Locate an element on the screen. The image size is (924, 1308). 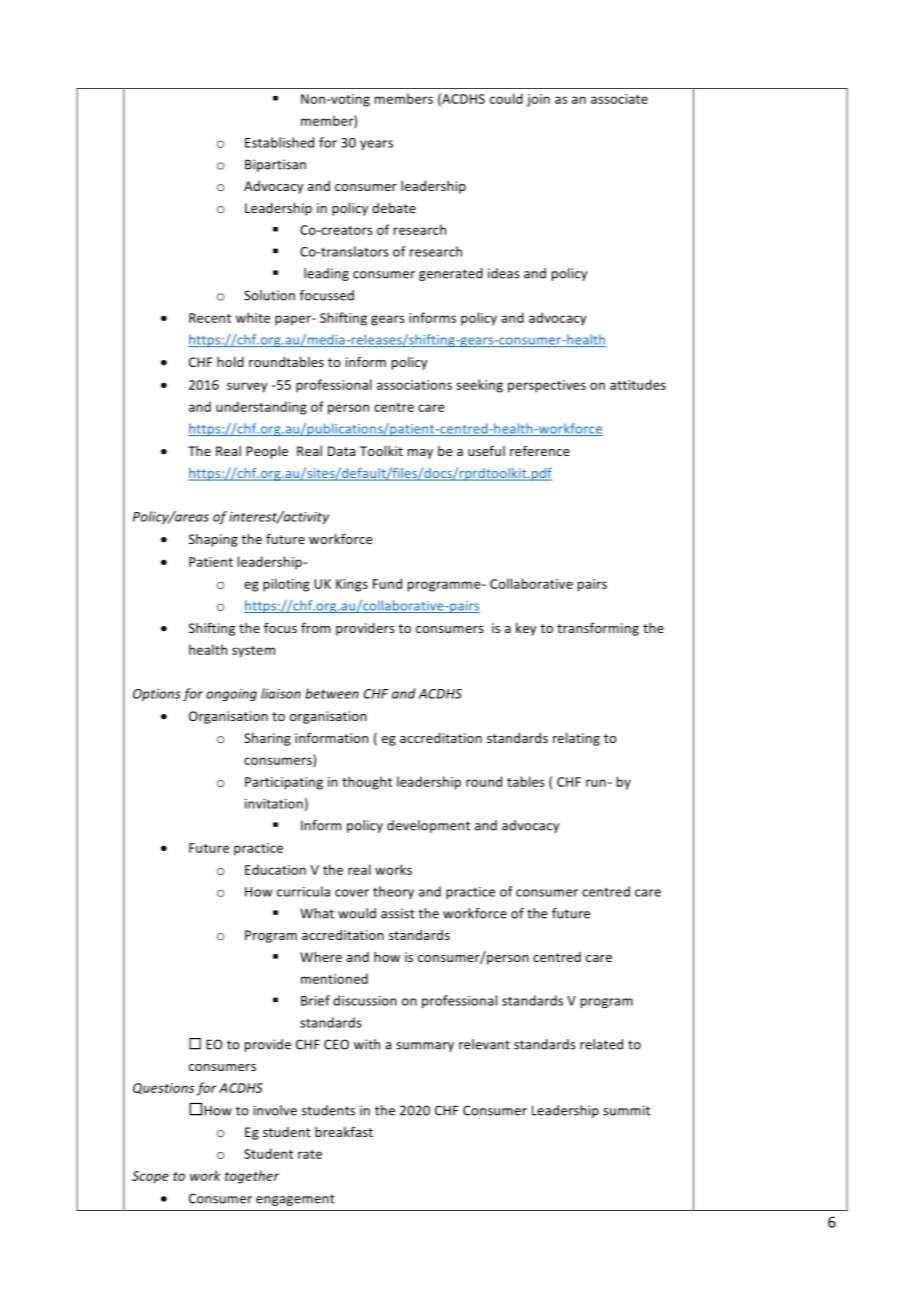
invitation is located at coordinates (274, 804).
